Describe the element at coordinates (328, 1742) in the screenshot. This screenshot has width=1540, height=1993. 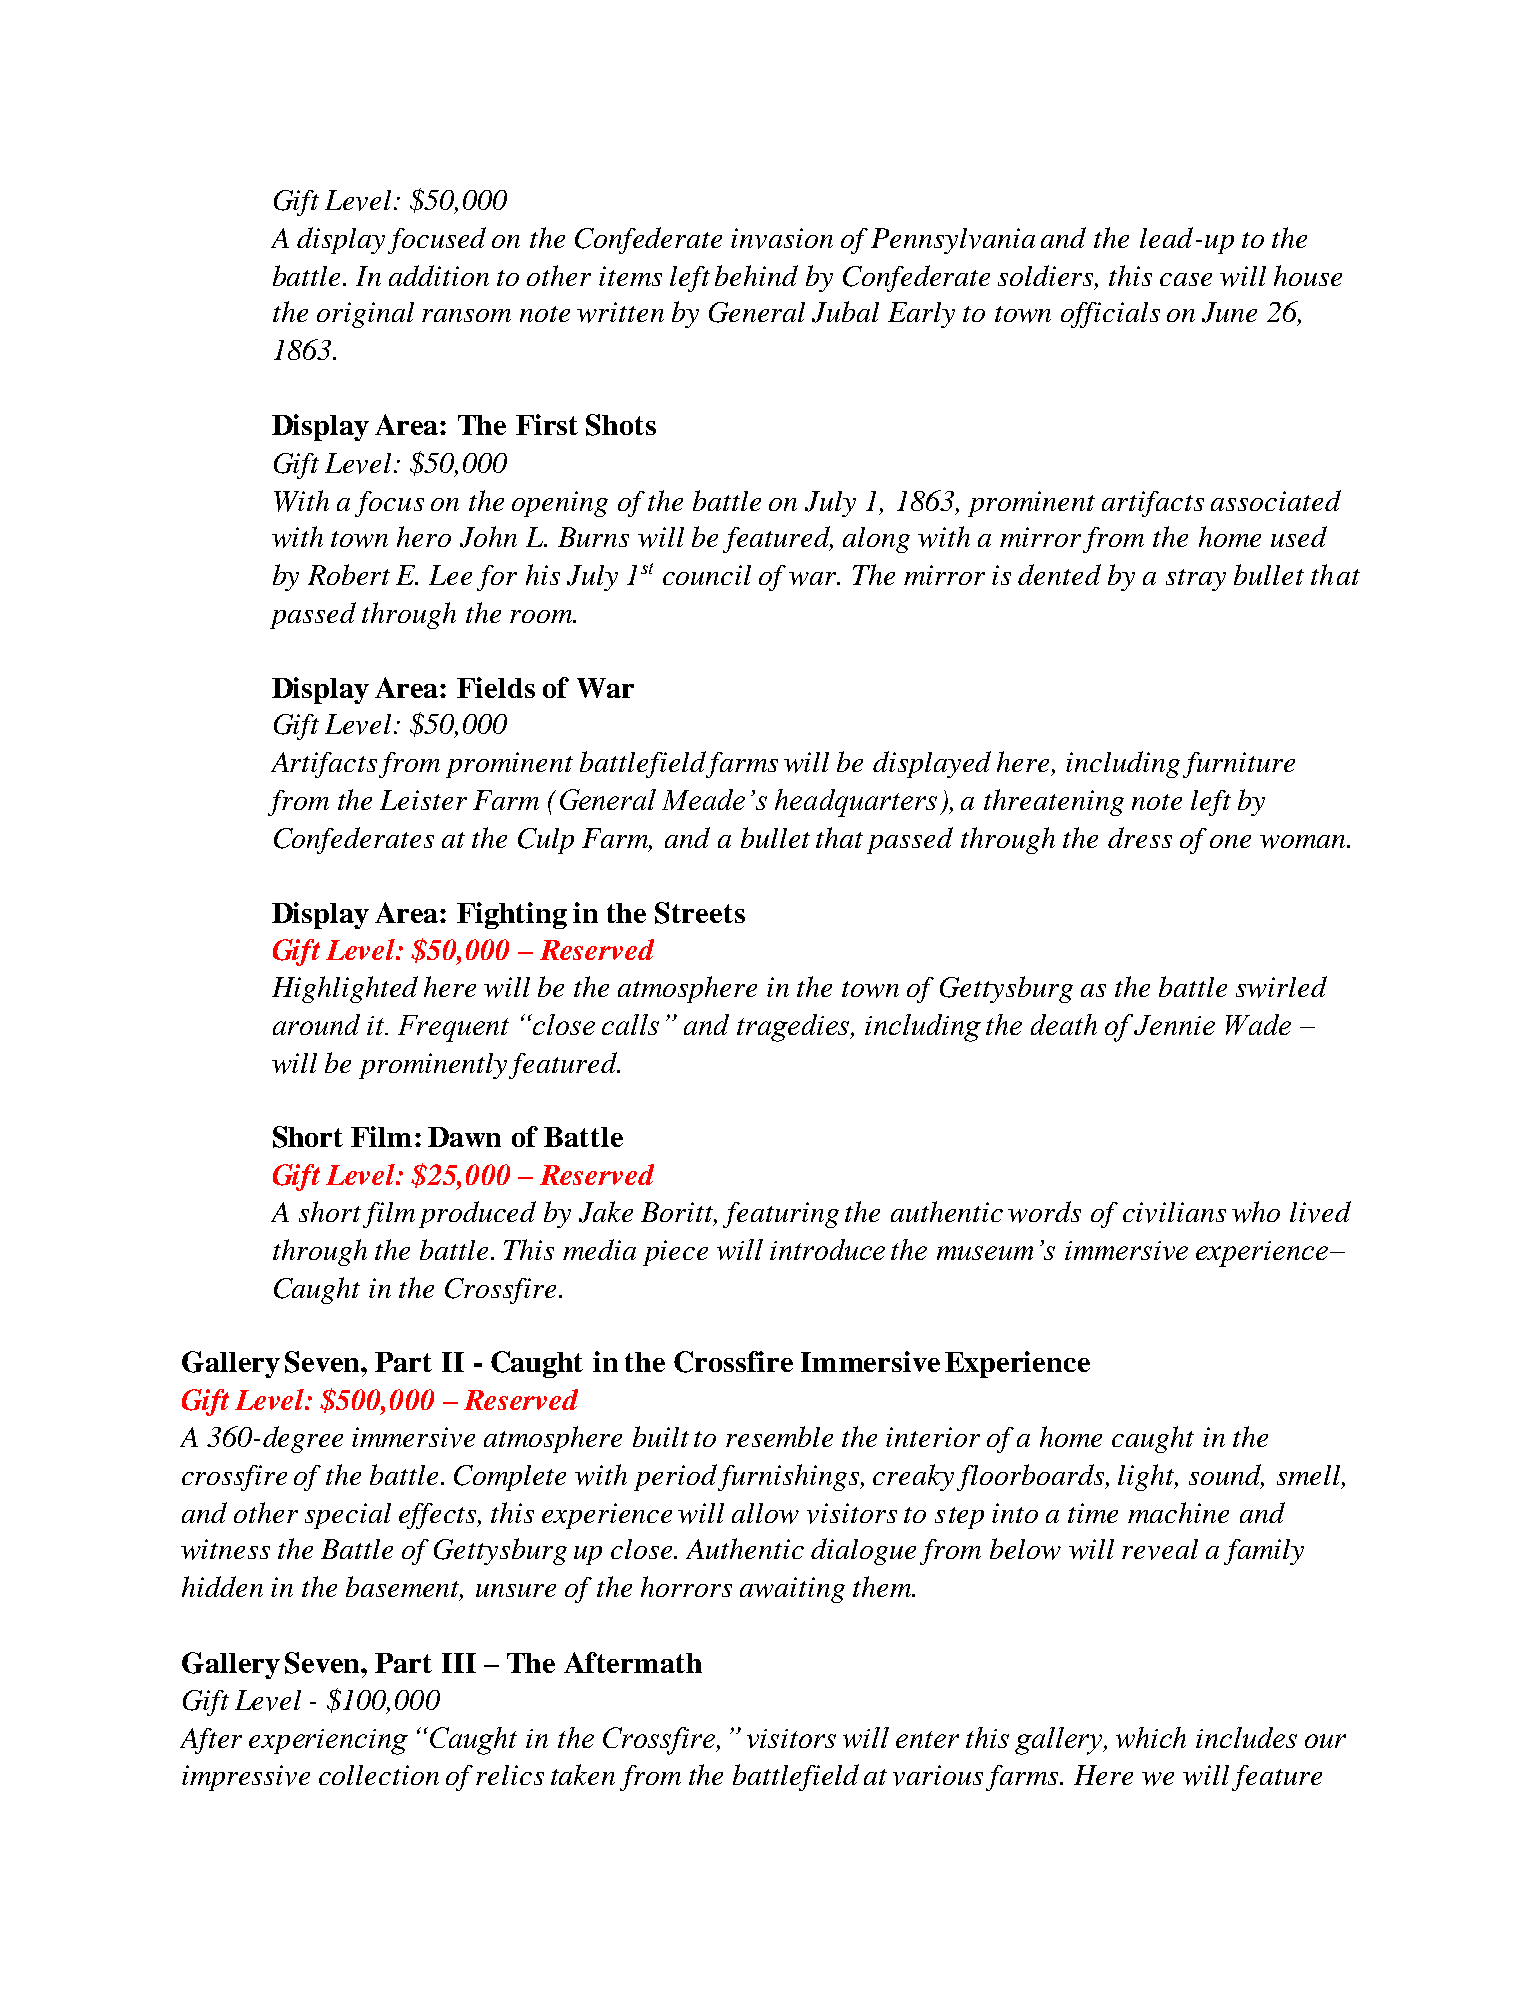
I see `experiencing` at that location.
